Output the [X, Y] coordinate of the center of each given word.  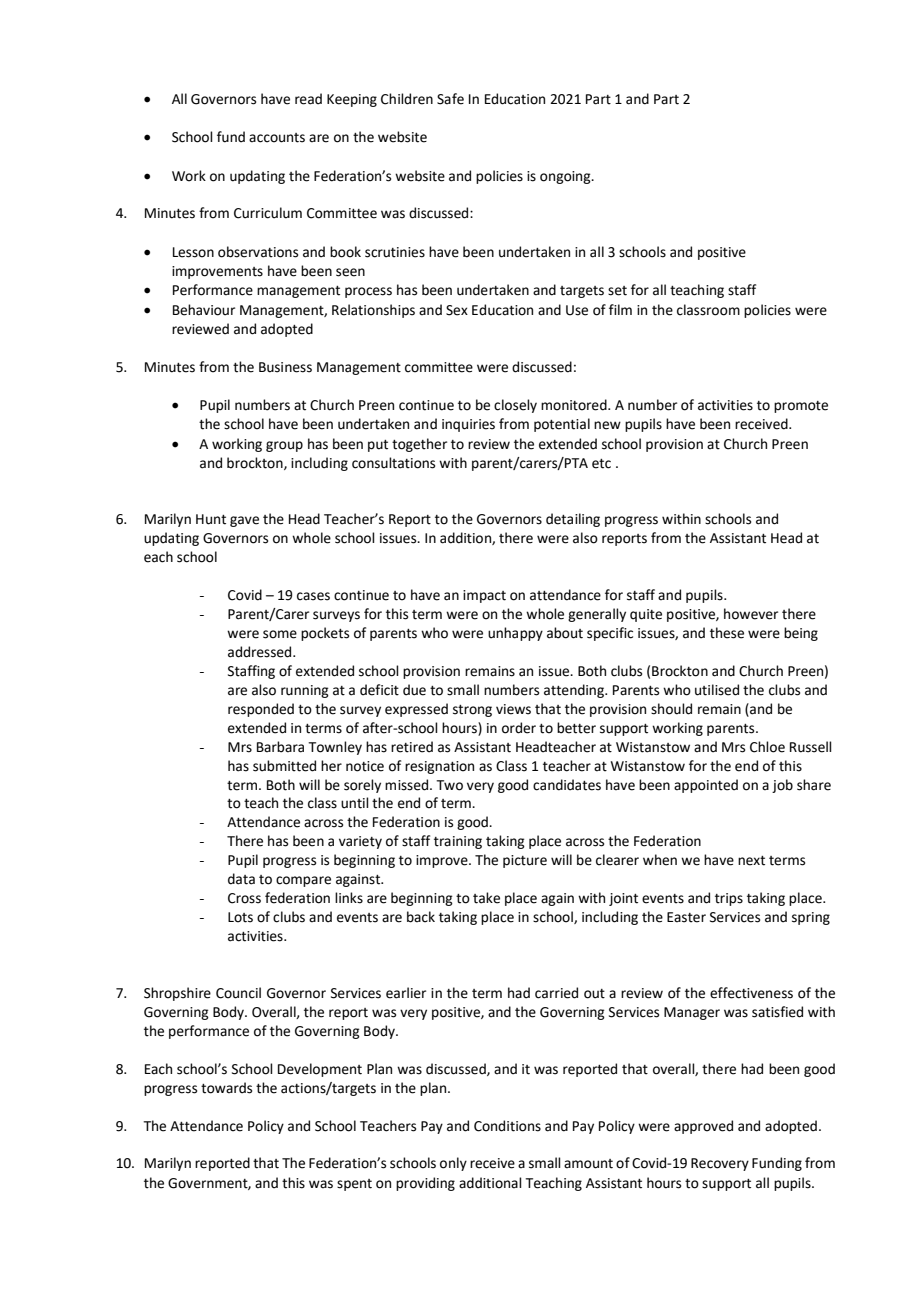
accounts [277, 138]
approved [703, 1127]
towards [226, 1088]
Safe [450, 99]
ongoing [566, 177]
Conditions [507, 1126]
